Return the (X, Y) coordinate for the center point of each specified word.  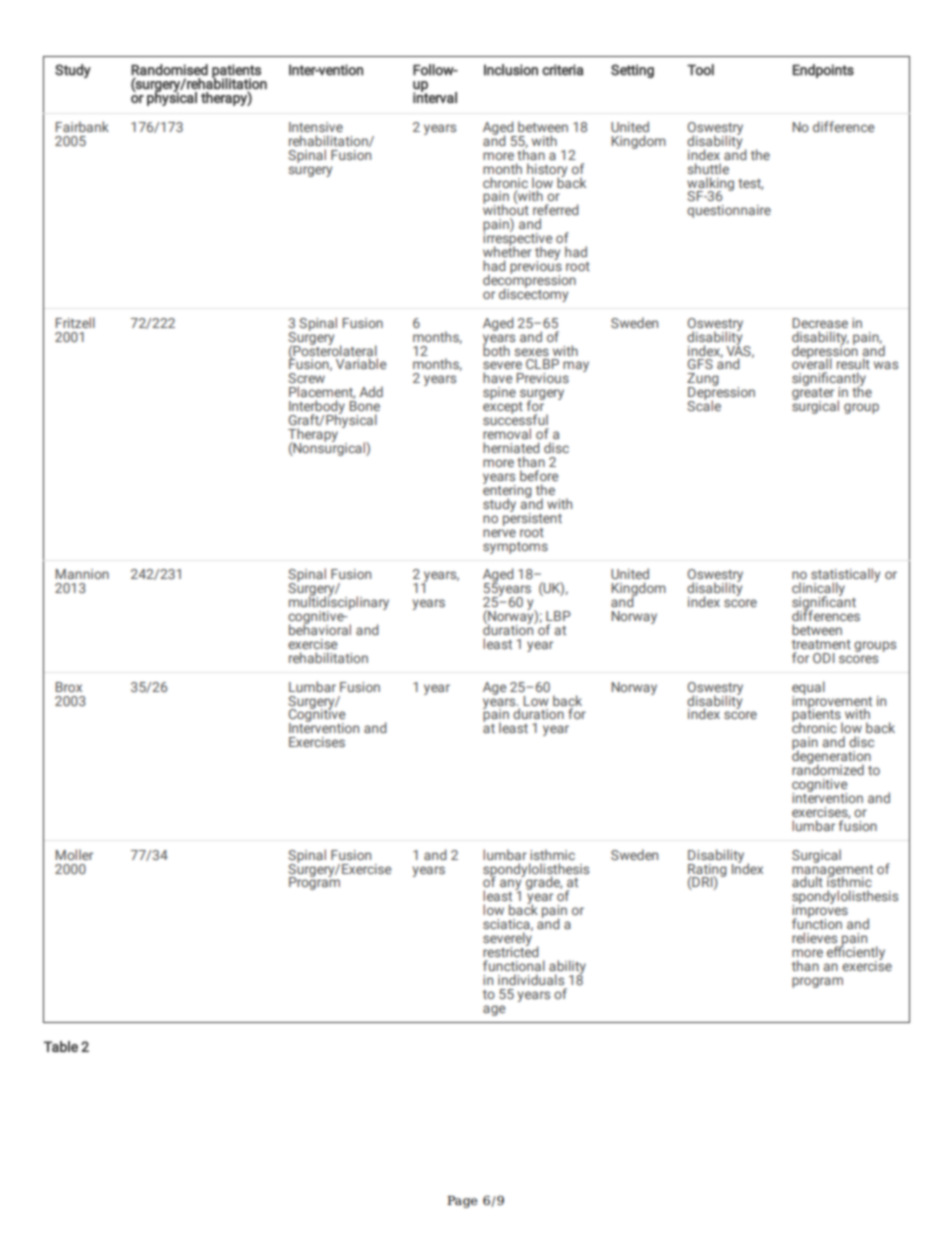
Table (61, 1046)
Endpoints (823, 71)
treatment (821, 644)
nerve (499, 533)
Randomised (169, 71)
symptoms (515, 548)
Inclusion (511, 70)
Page (462, 1202)
